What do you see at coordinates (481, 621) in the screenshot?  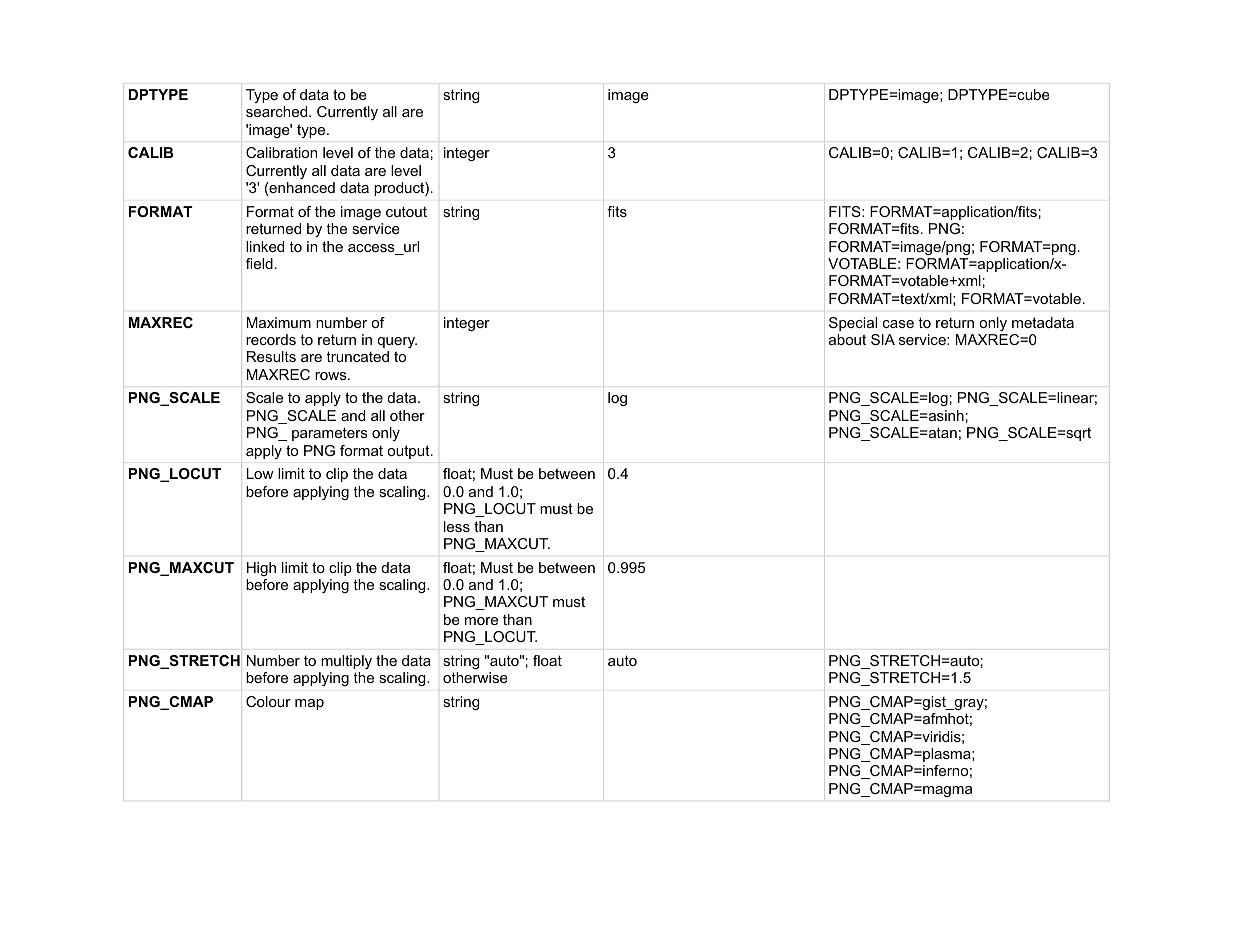 I see `more` at bounding box center [481, 621].
